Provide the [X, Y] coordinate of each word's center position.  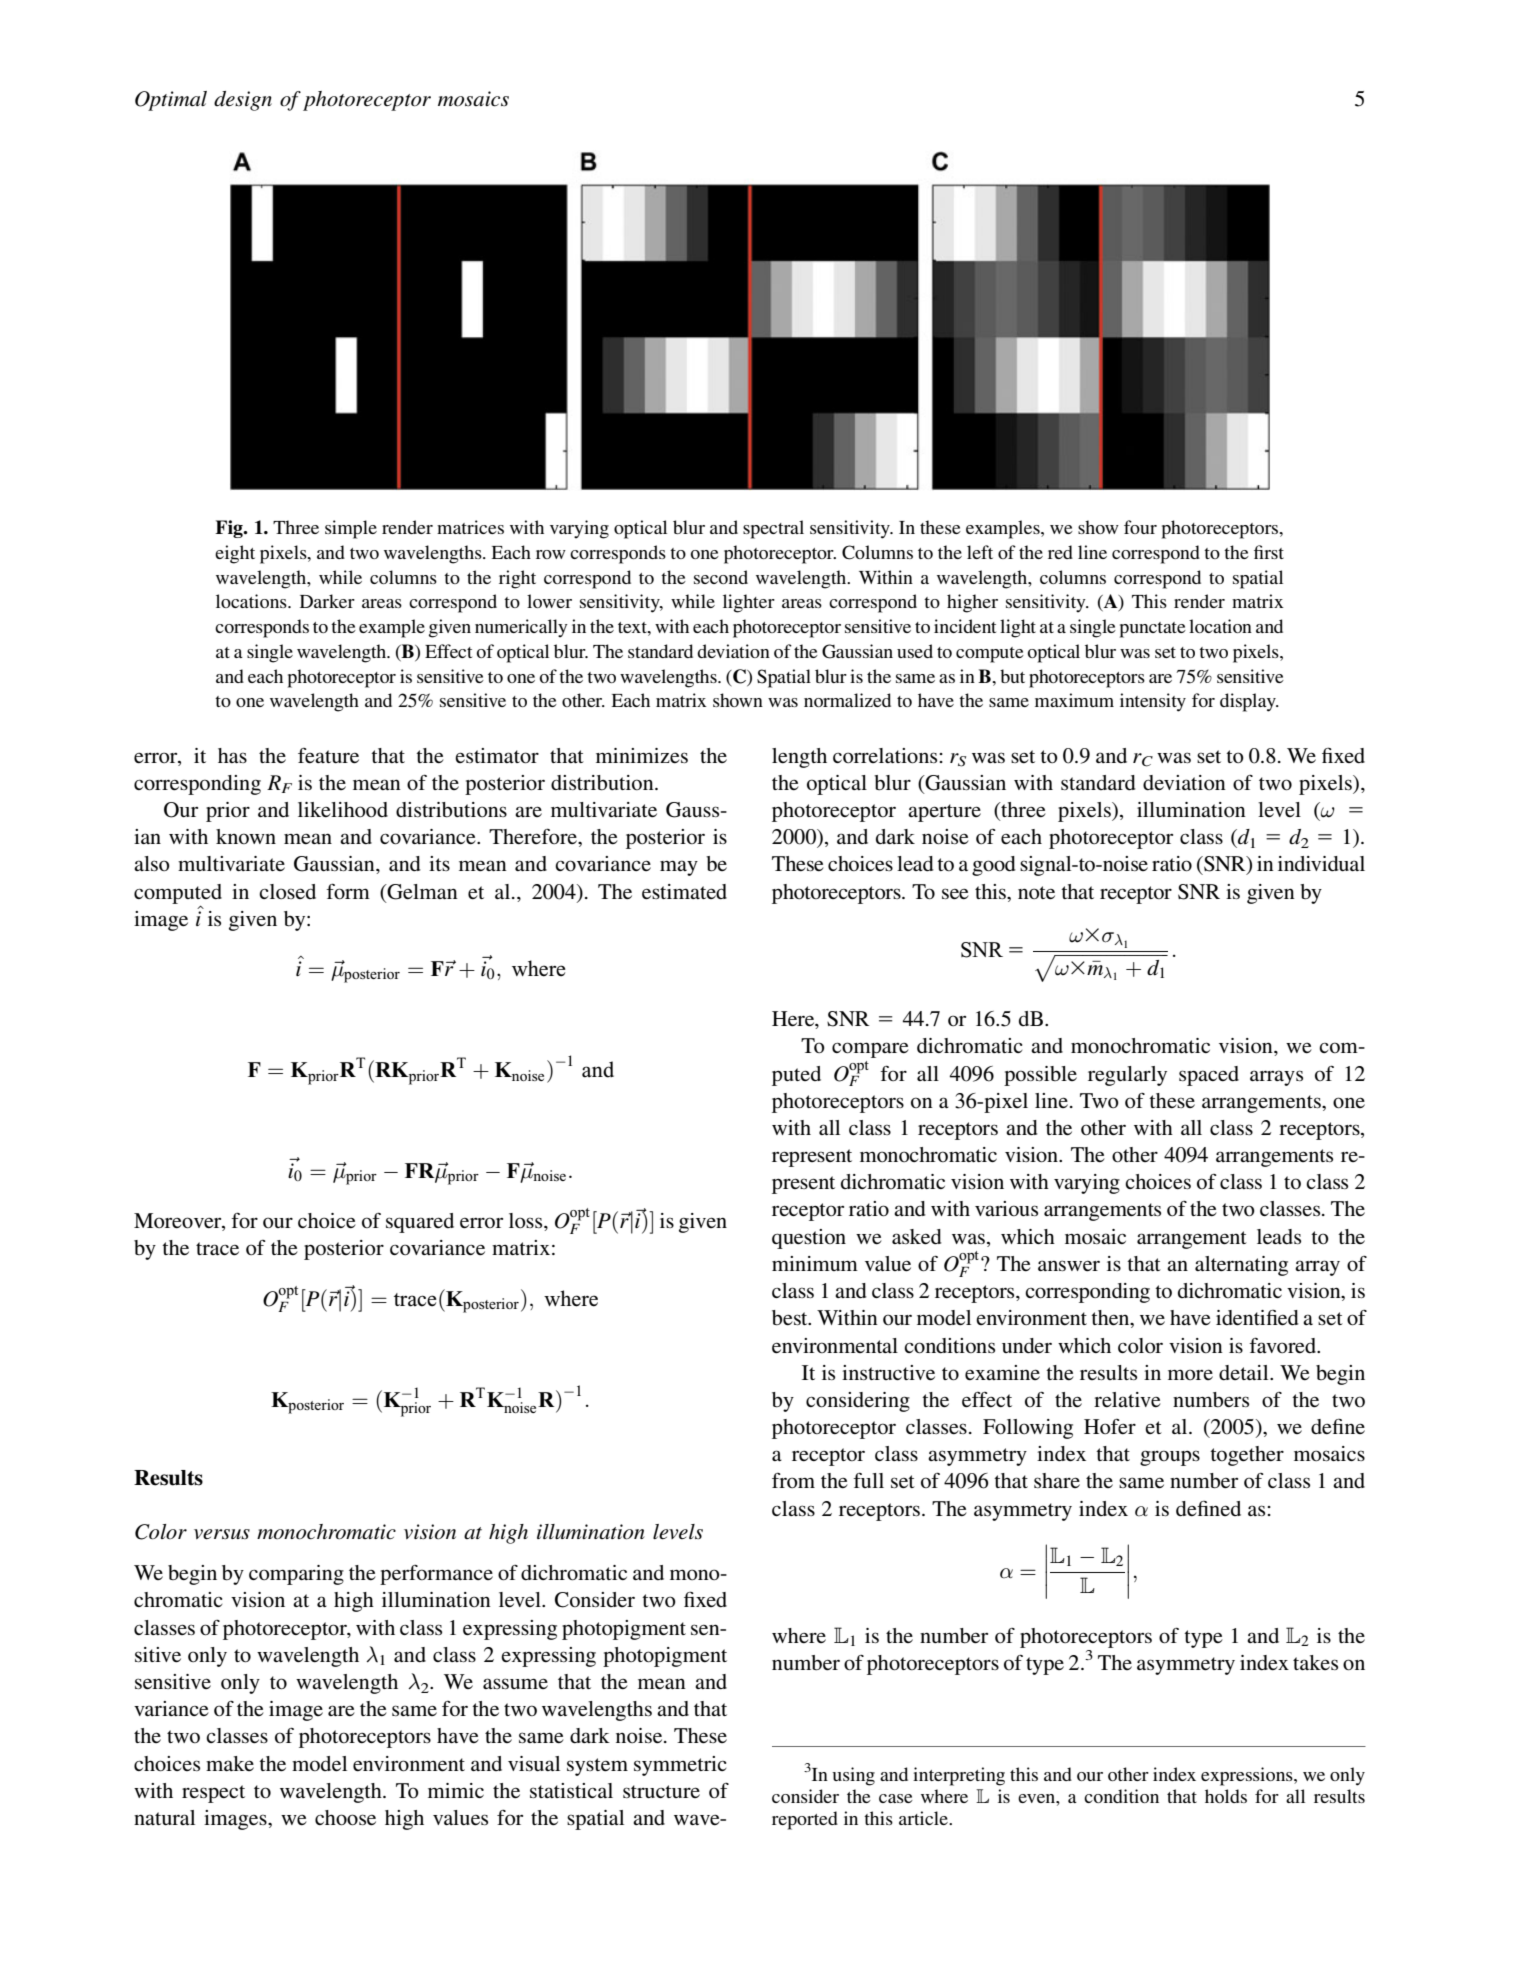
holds [1226, 1796]
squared [420, 1223]
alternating [1241, 1266]
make [230, 1763]
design [243, 101]
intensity [1153, 702]
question [809, 1239]
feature [328, 755]
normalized [847, 700]
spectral [773, 529]
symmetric [680, 1766]
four [1140, 527]
